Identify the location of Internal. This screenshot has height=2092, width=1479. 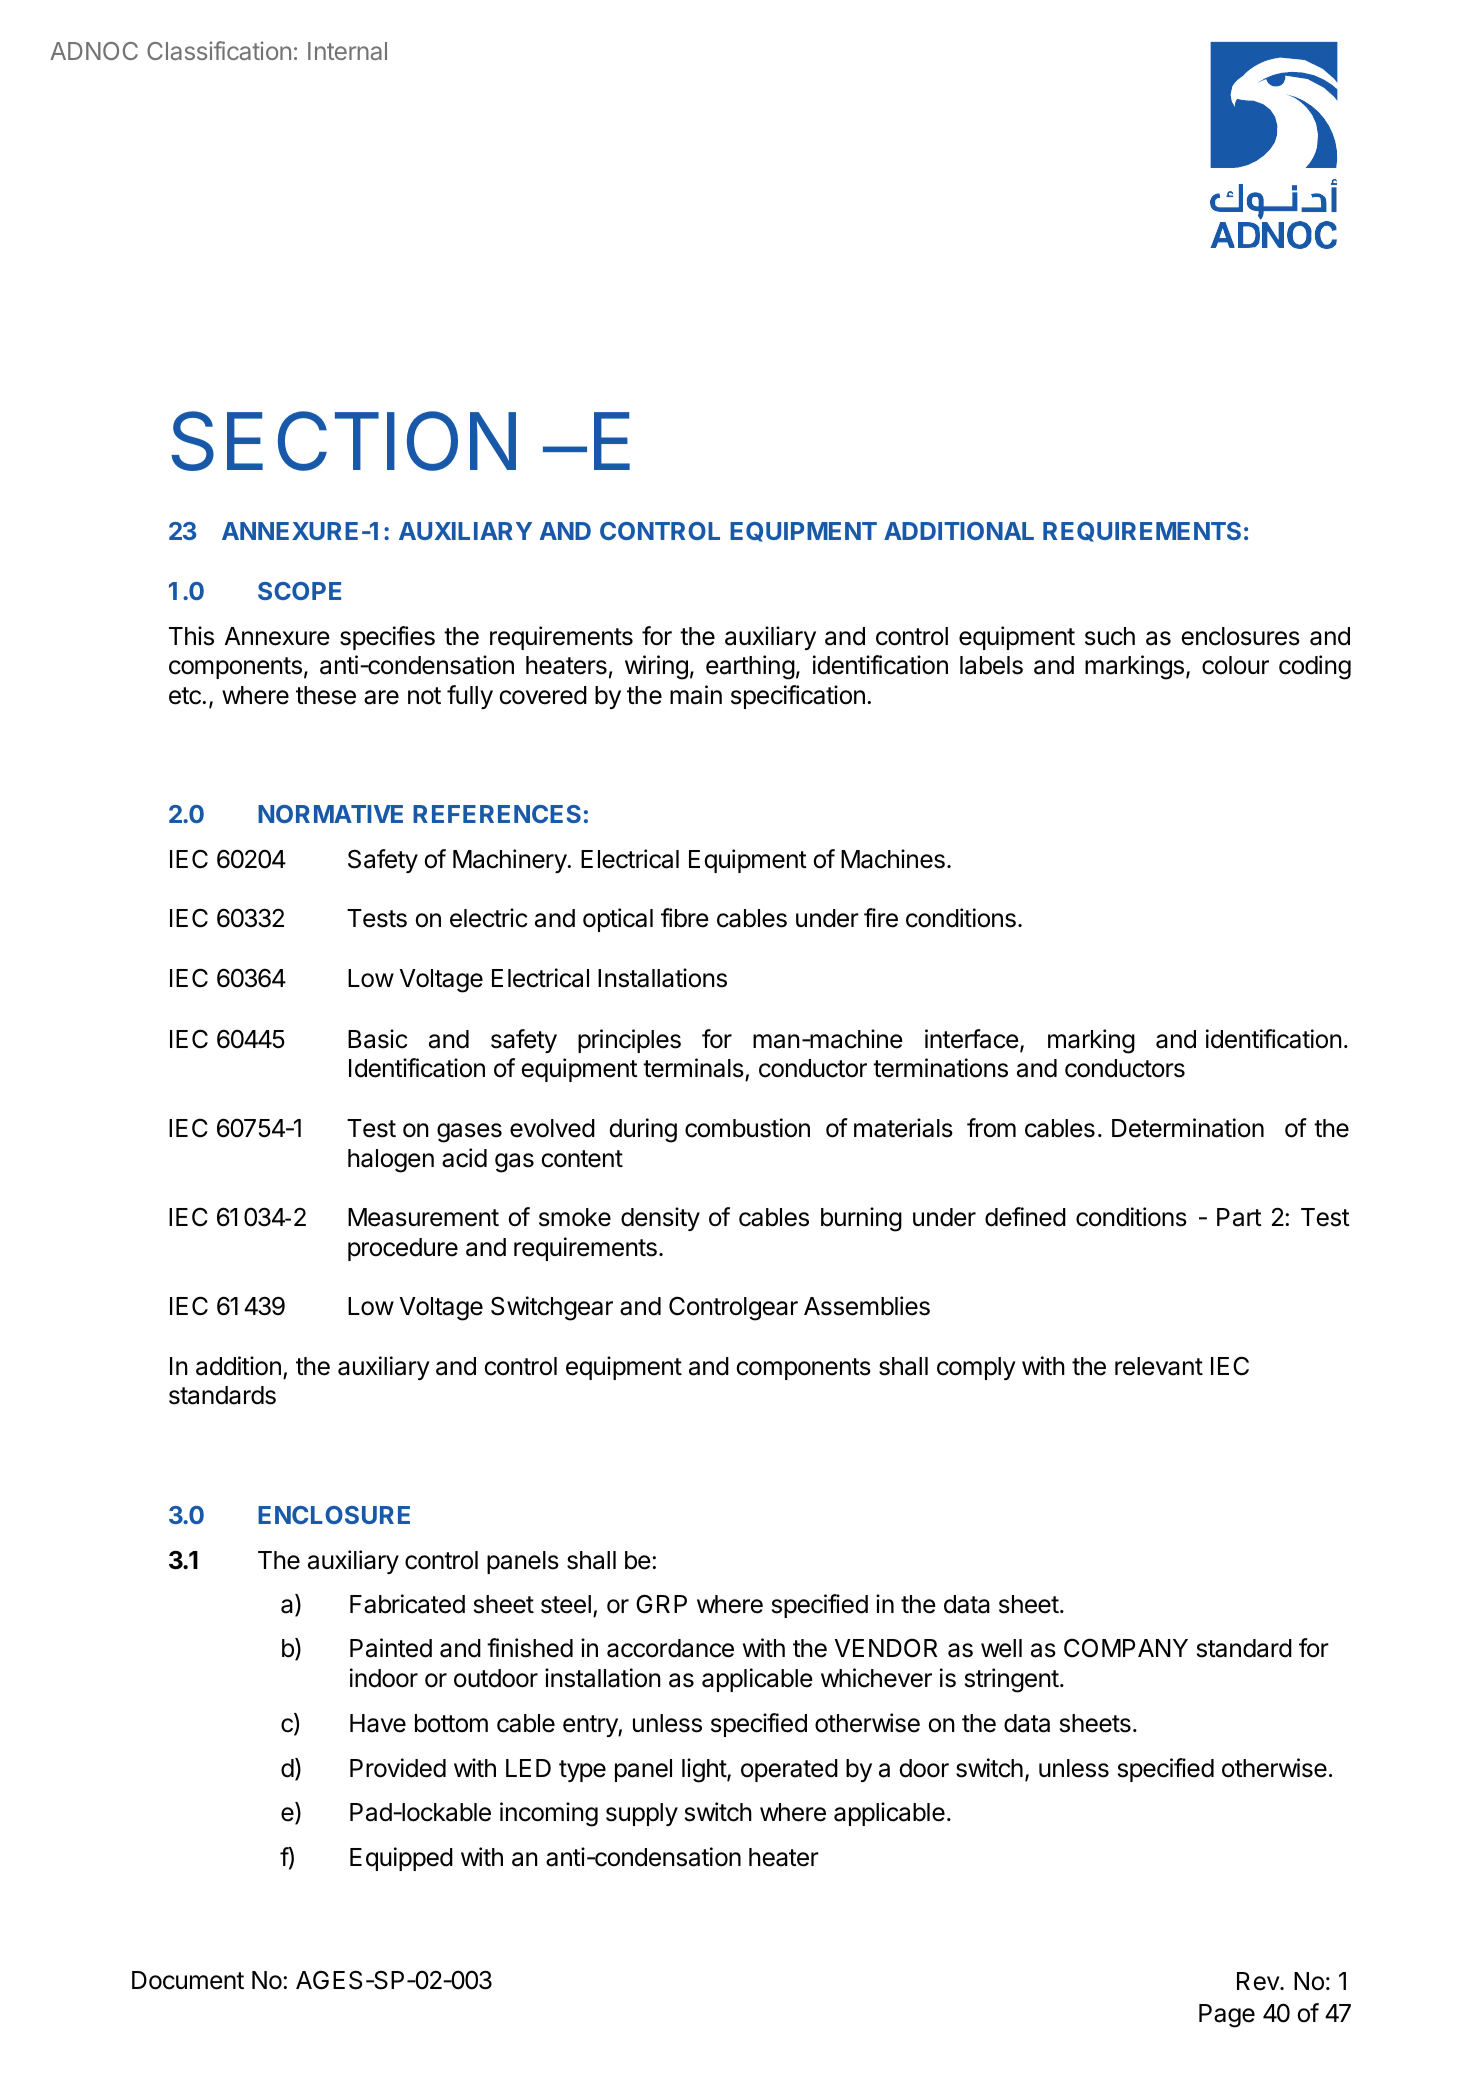
(347, 51).
